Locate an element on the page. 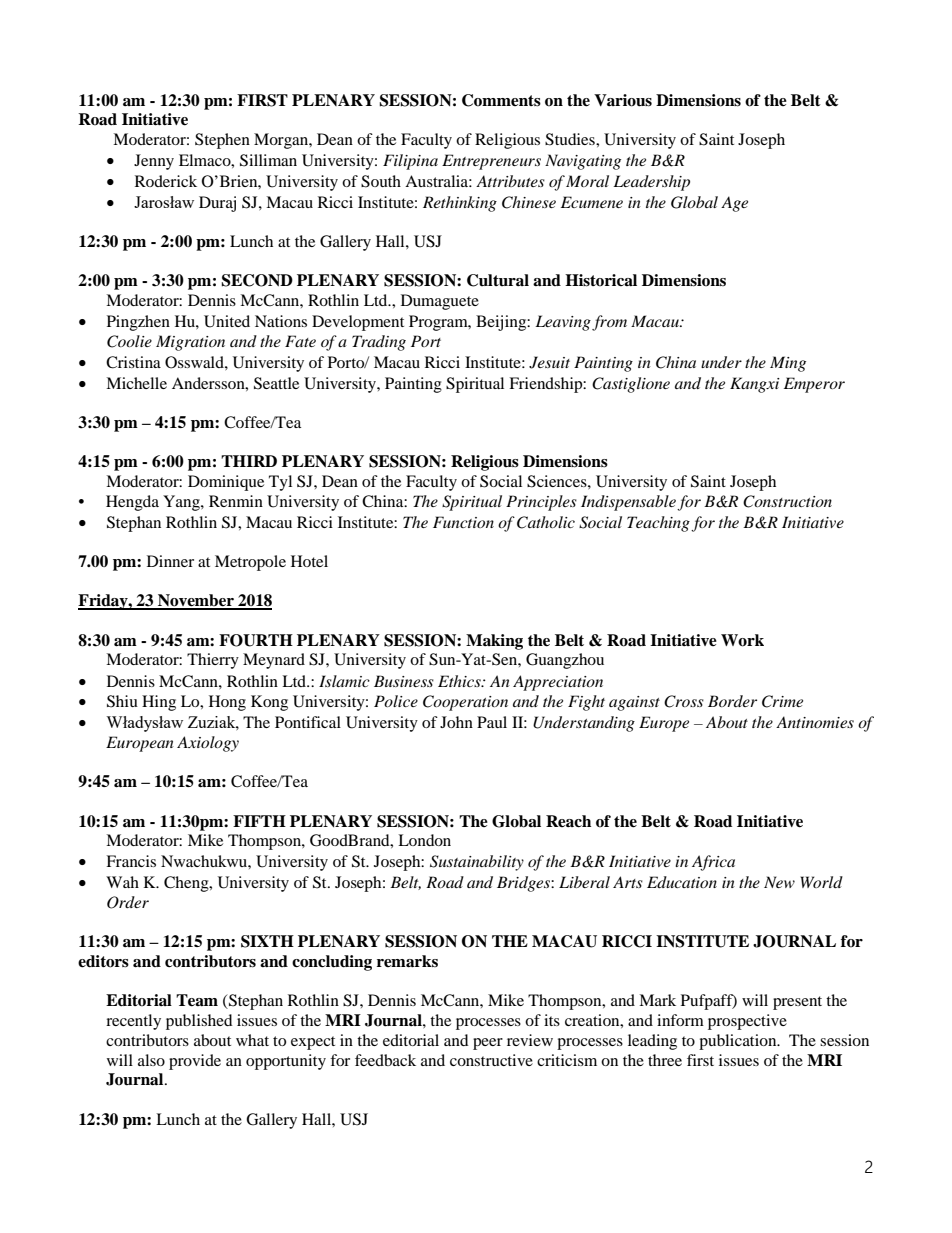  publication is located at coordinates (739, 1042).
